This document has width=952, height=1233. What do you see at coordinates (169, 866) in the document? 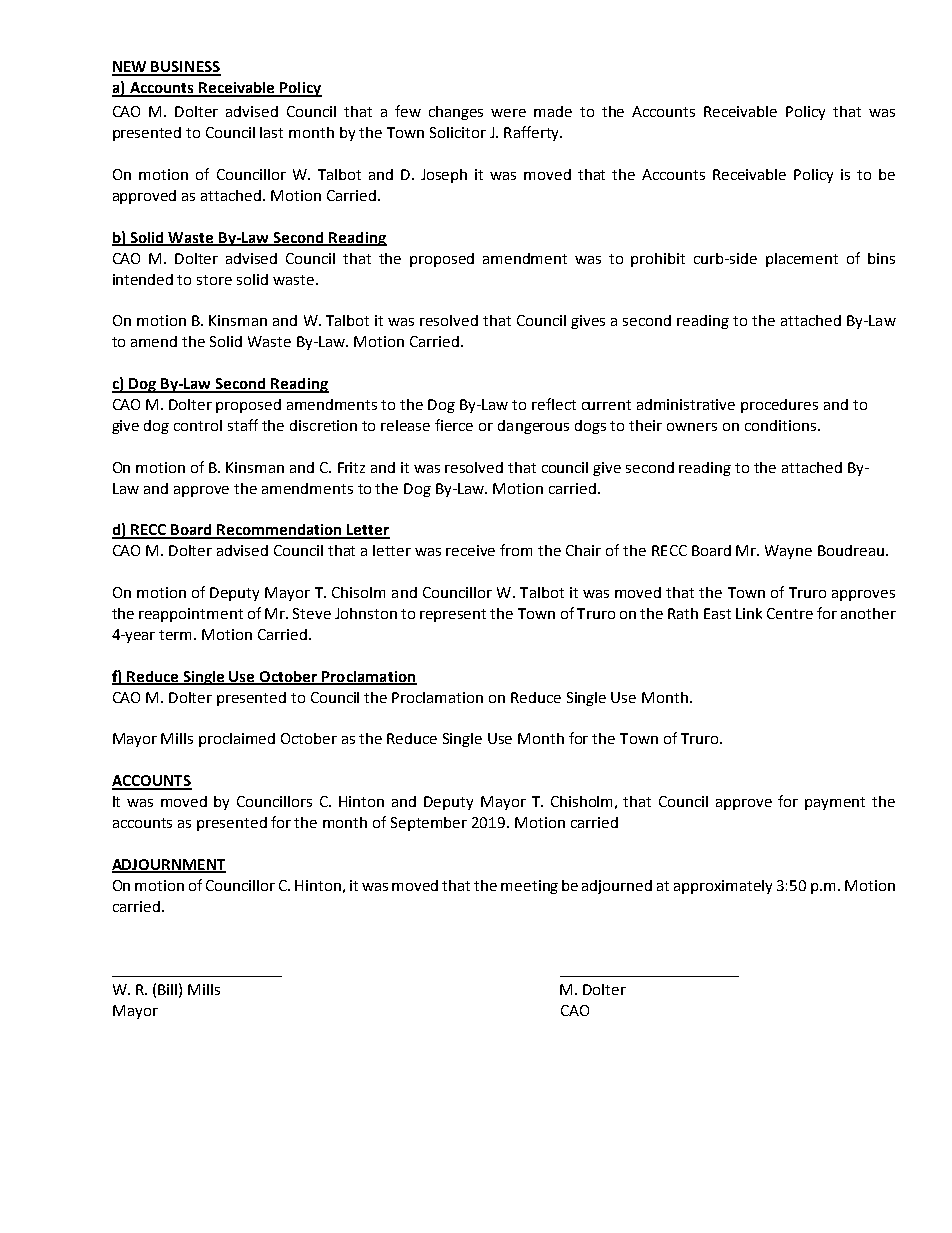
I see `ADJOURNMENT` at bounding box center [169, 866].
